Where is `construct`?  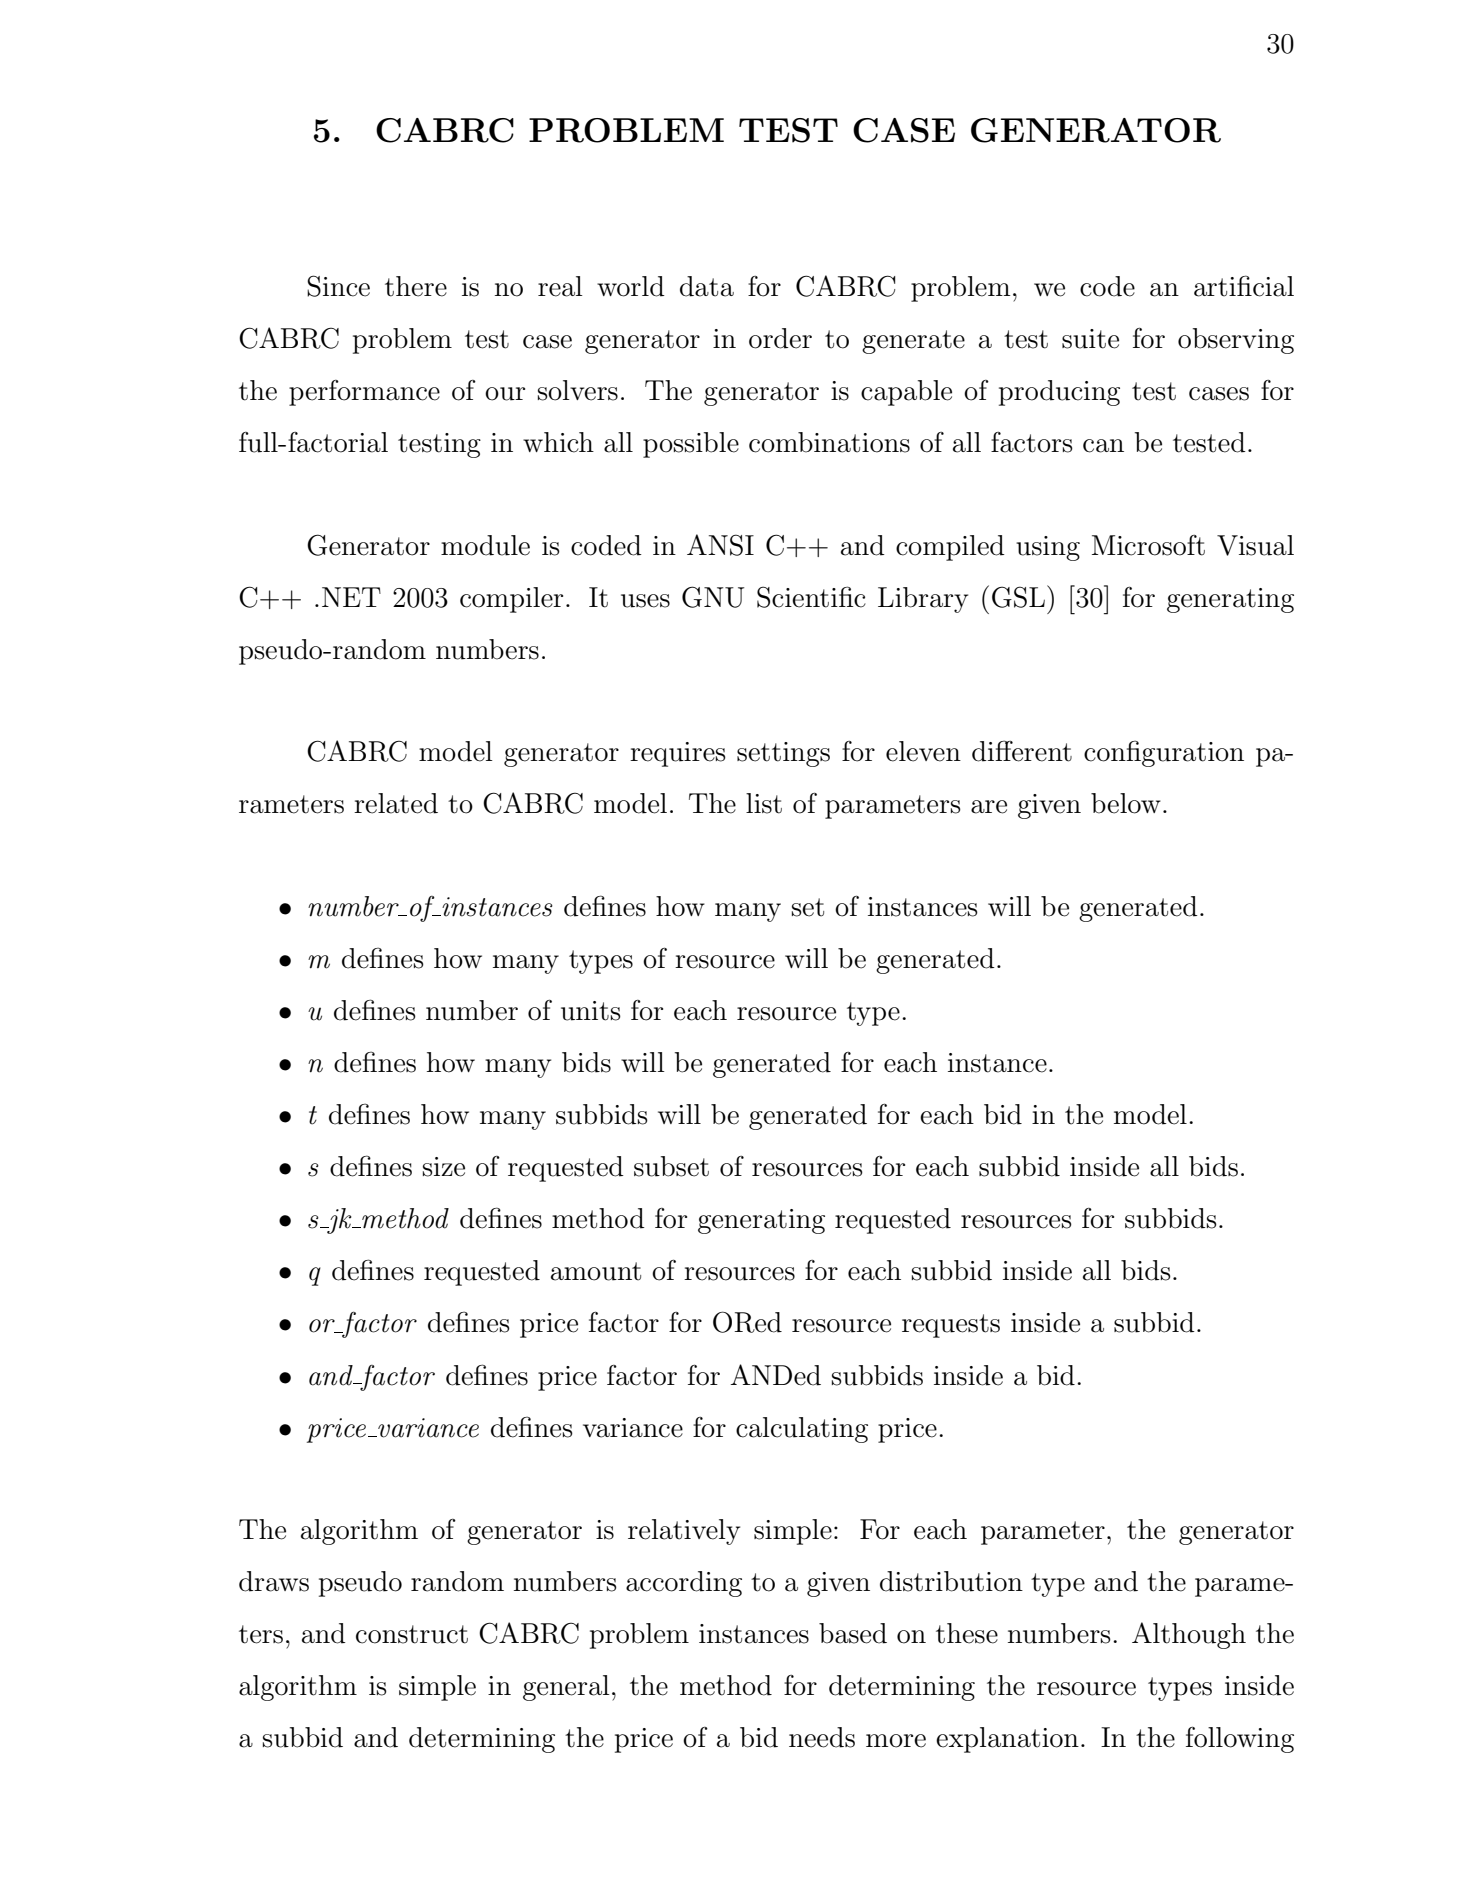
construct is located at coordinates (412, 1634).
